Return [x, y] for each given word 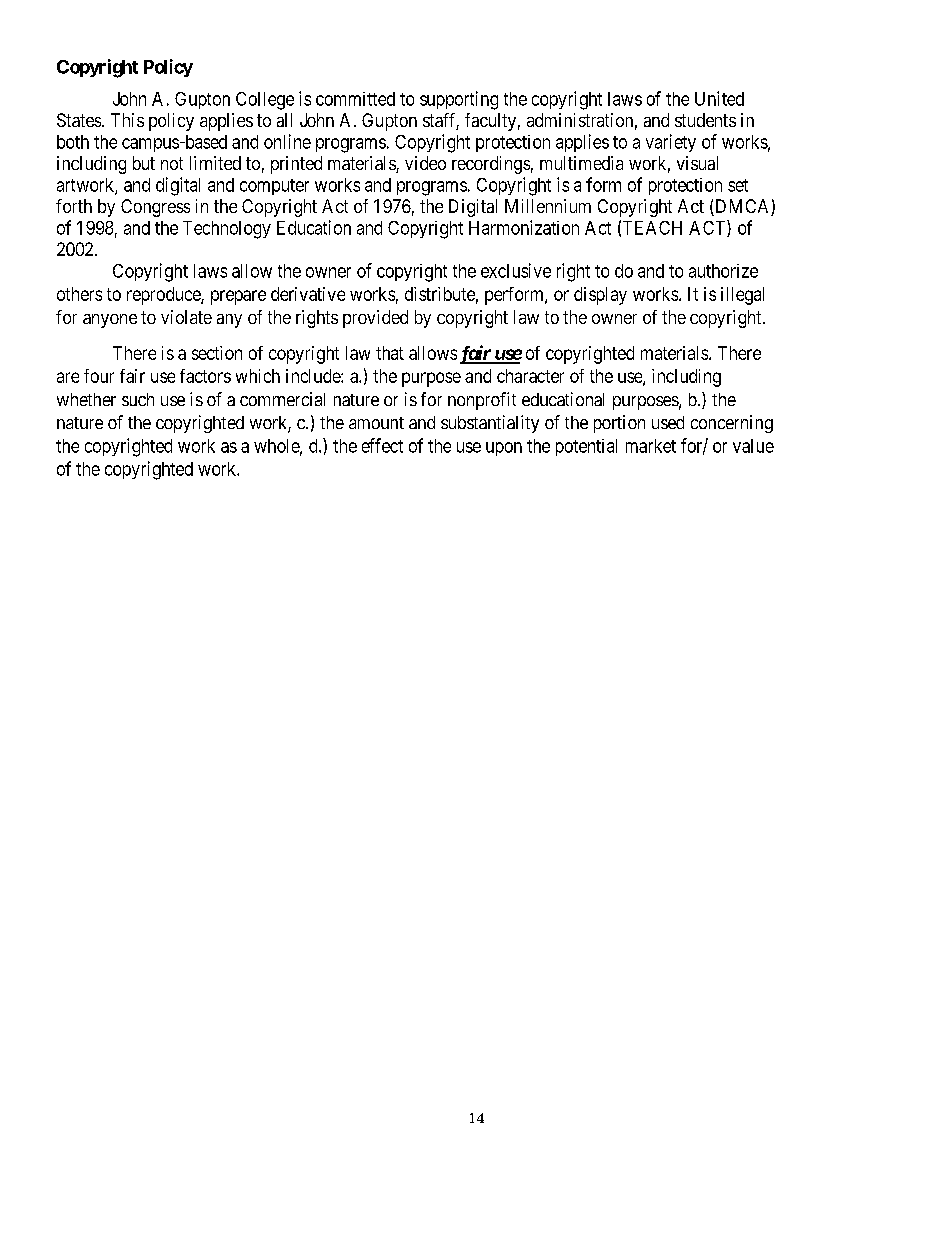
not [172, 163]
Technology [227, 230]
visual [697, 163]
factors [205, 376]
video [425, 163]
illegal [742, 296]
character [530, 376]
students [705, 120]
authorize [723, 271]
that [390, 353]
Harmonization [524, 227]
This [127, 120]
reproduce [164, 296]
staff [441, 121]
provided [375, 319]
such [138, 399]
